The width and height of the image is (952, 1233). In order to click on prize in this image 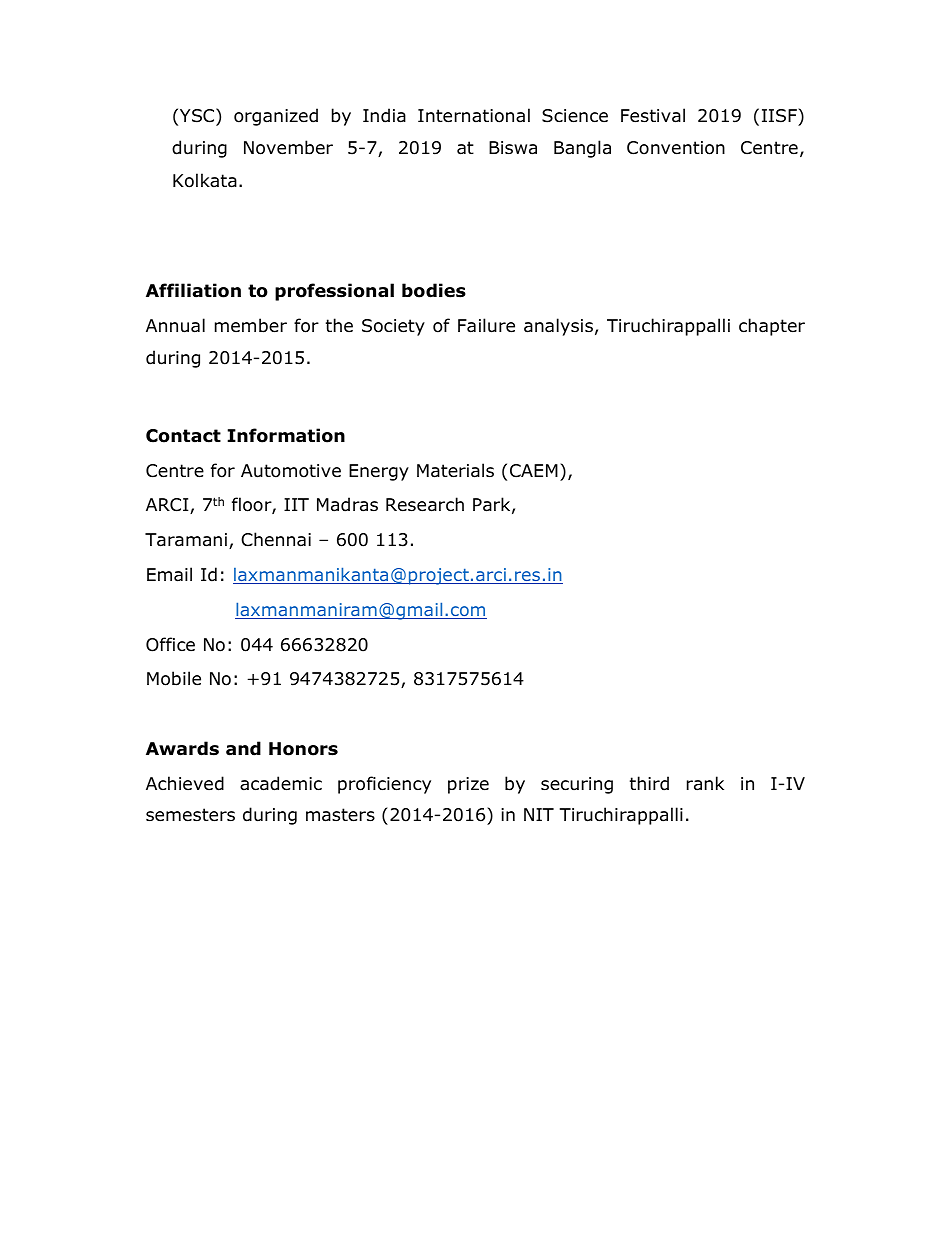, I will do `click(468, 785)`.
